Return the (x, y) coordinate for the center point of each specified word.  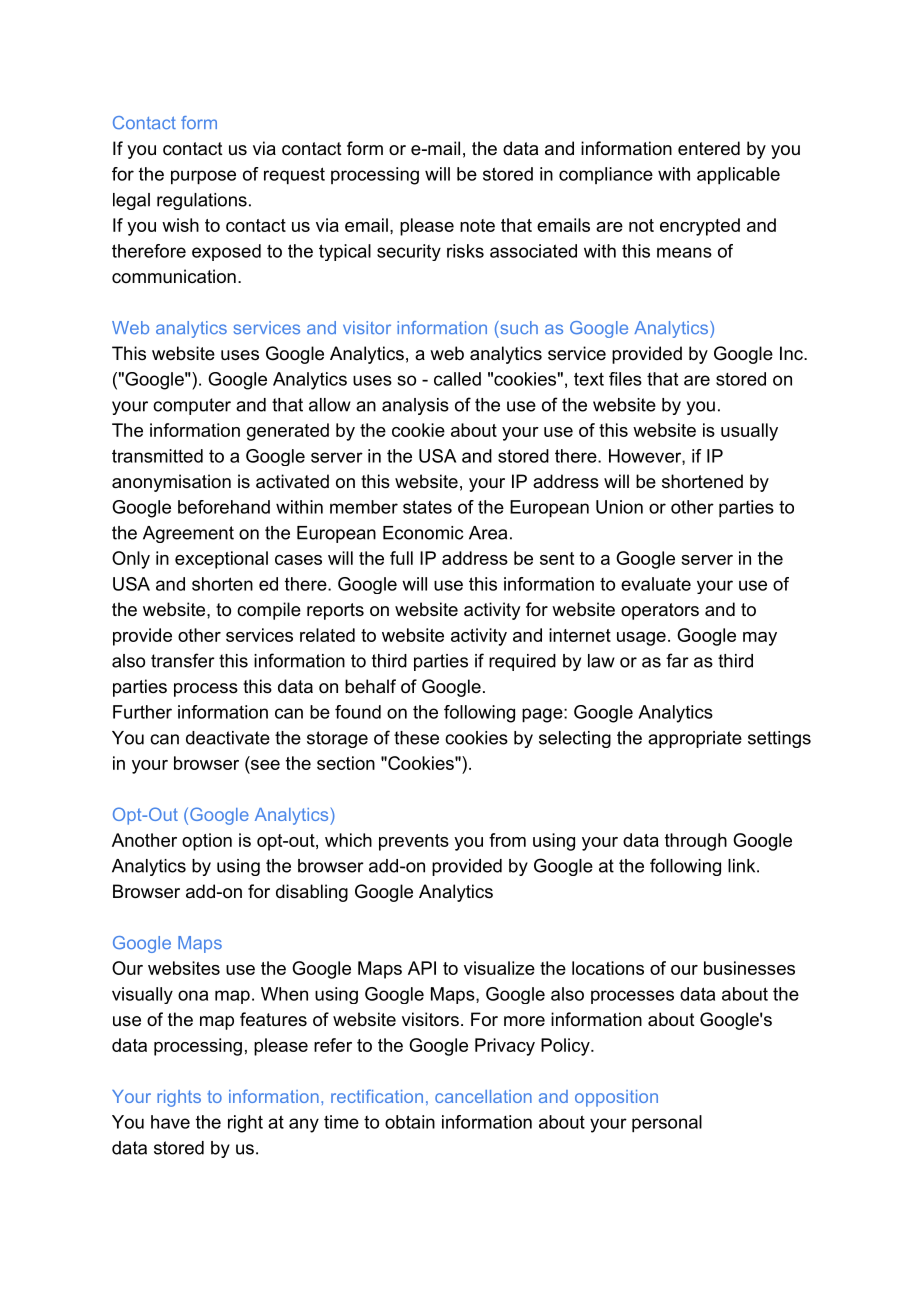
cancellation (483, 1096)
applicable (738, 176)
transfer (183, 660)
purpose (203, 177)
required (522, 662)
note (477, 225)
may (760, 639)
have (170, 1122)
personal (667, 1124)
